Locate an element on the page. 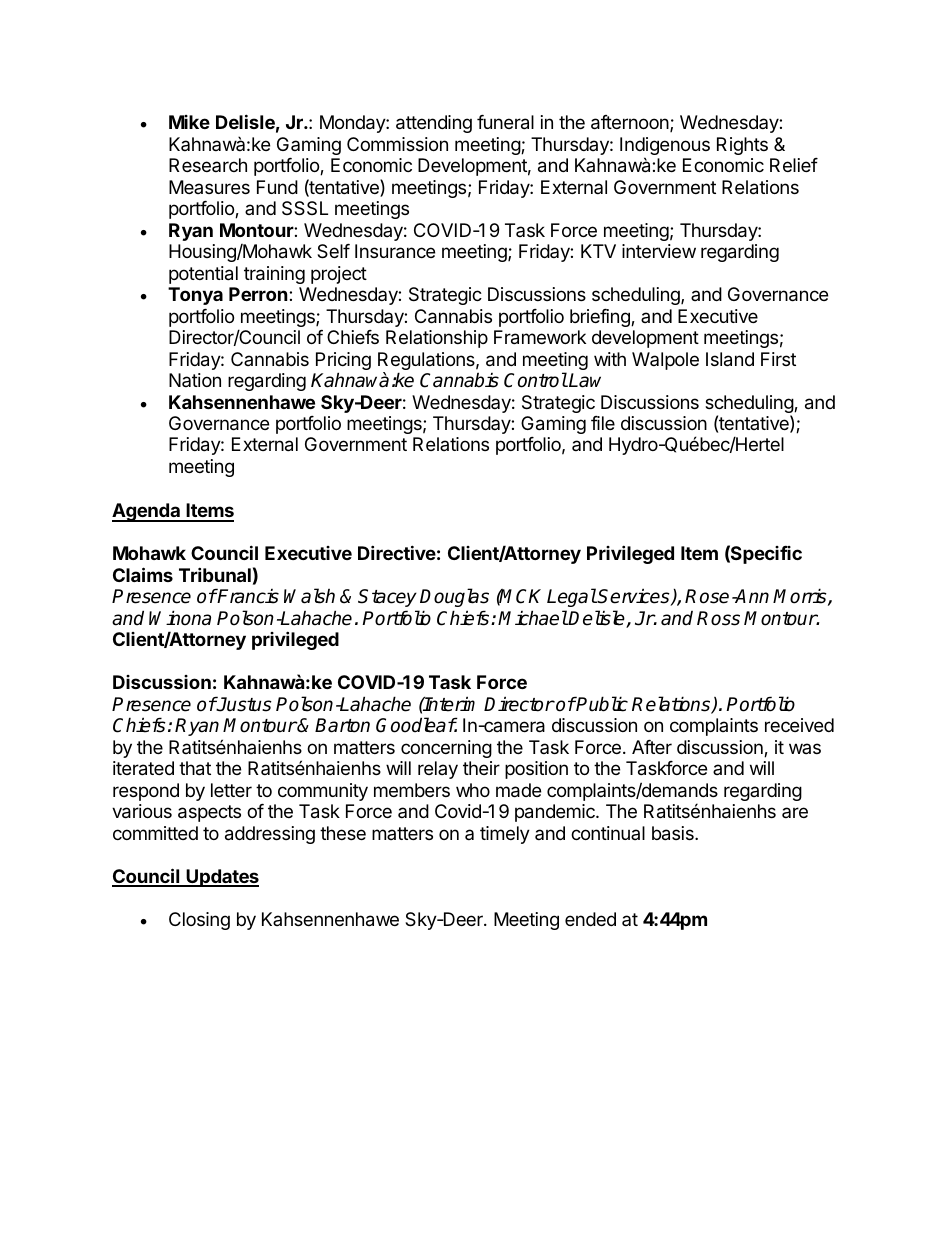 Image resolution: width=952 pixels, height=1233 pixels. was is located at coordinates (805, 748).
